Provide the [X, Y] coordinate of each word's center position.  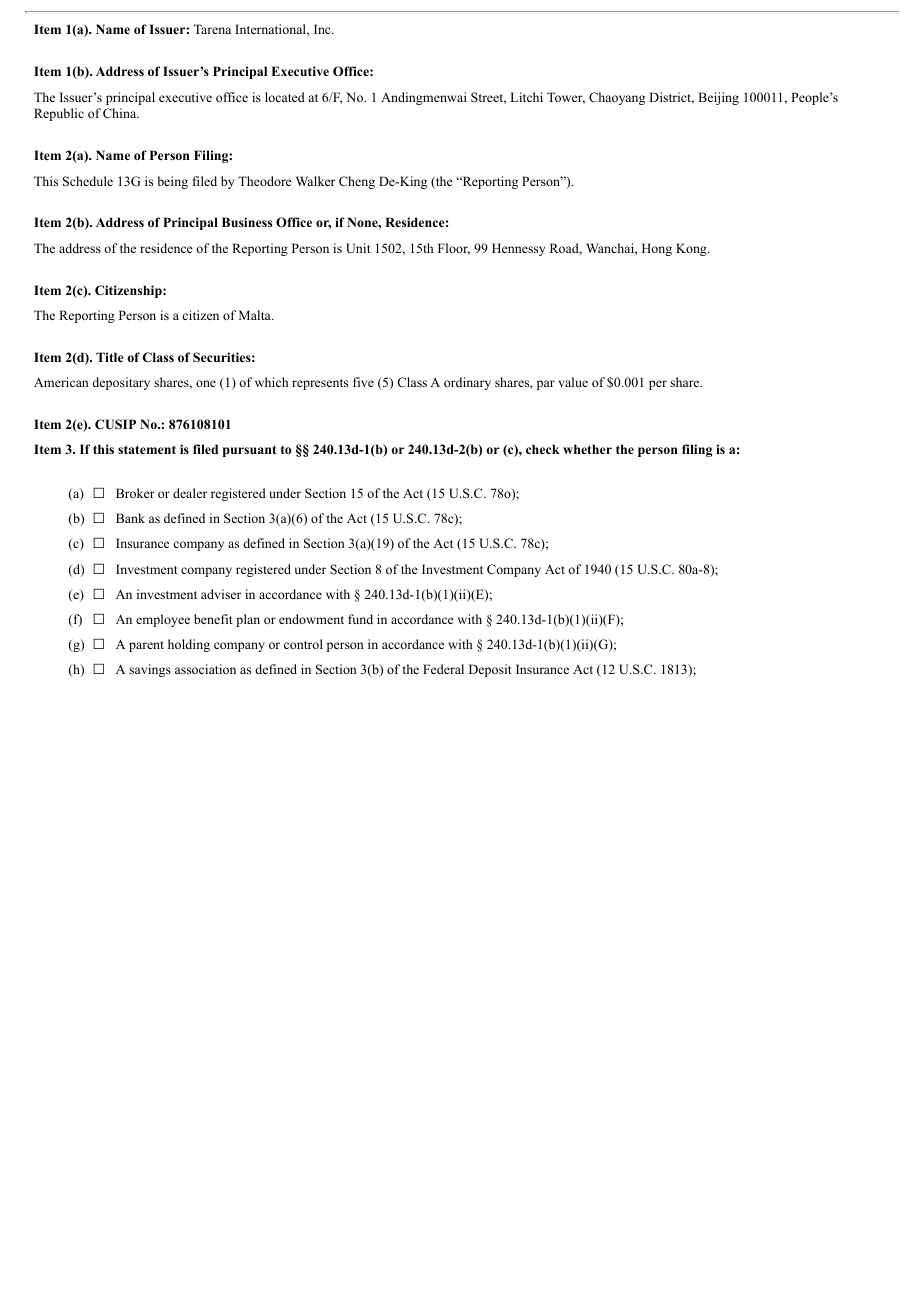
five [363, 382]
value [573, 382]
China [121, 113]
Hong [657, 249]
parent [146, 646]
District [671, 98]
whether [587, 449]
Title [109, 357]
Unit [358, 248]
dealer [190, 493]
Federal [443, 669]
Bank [130, 518]
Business [247, 222]
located [285, 97]
